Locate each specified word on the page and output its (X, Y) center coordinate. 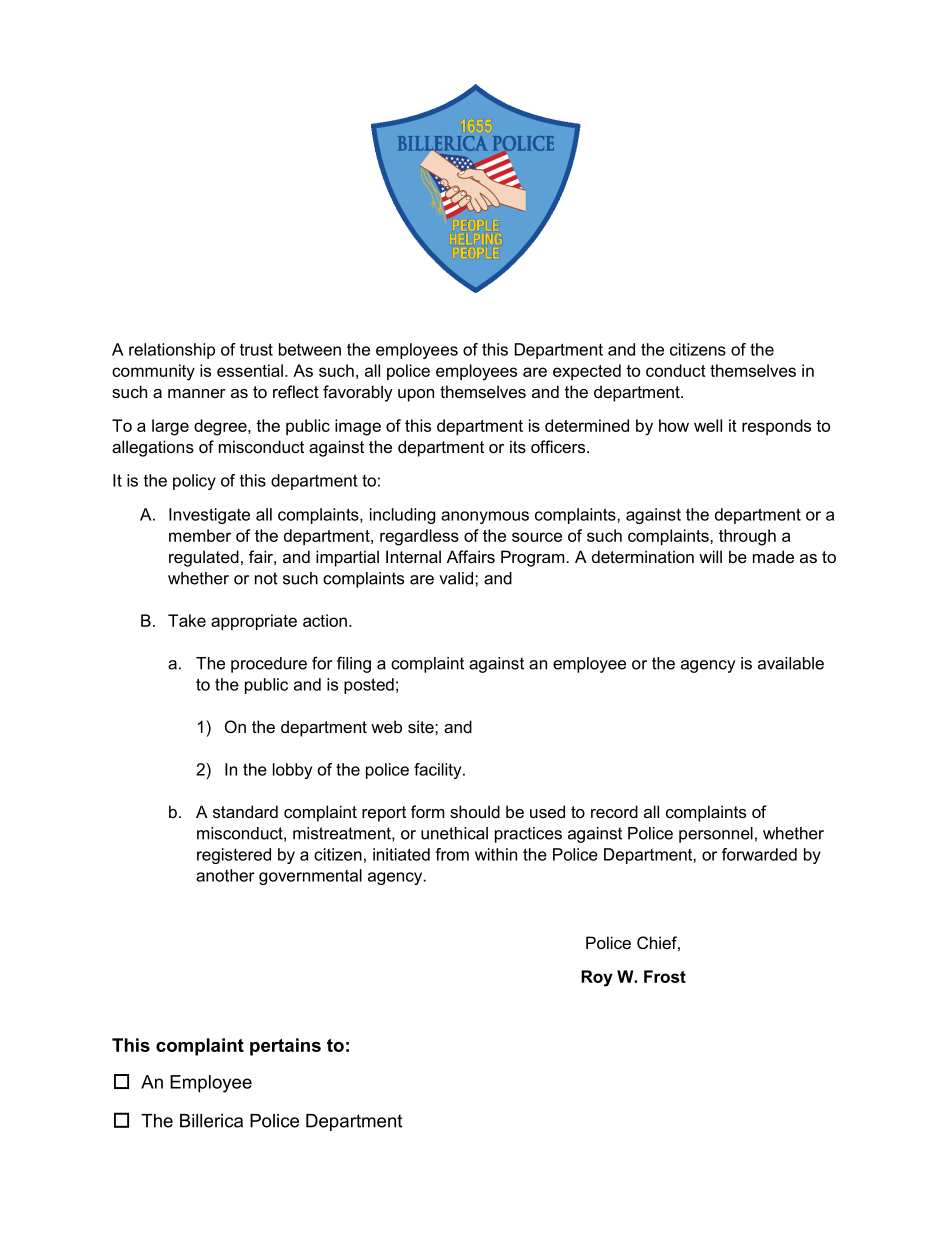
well (708, 425)
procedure (269, 665)
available (791, 663)
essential (250, 370)
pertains (285, 1047)
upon (416, 395)
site (422, 726)
